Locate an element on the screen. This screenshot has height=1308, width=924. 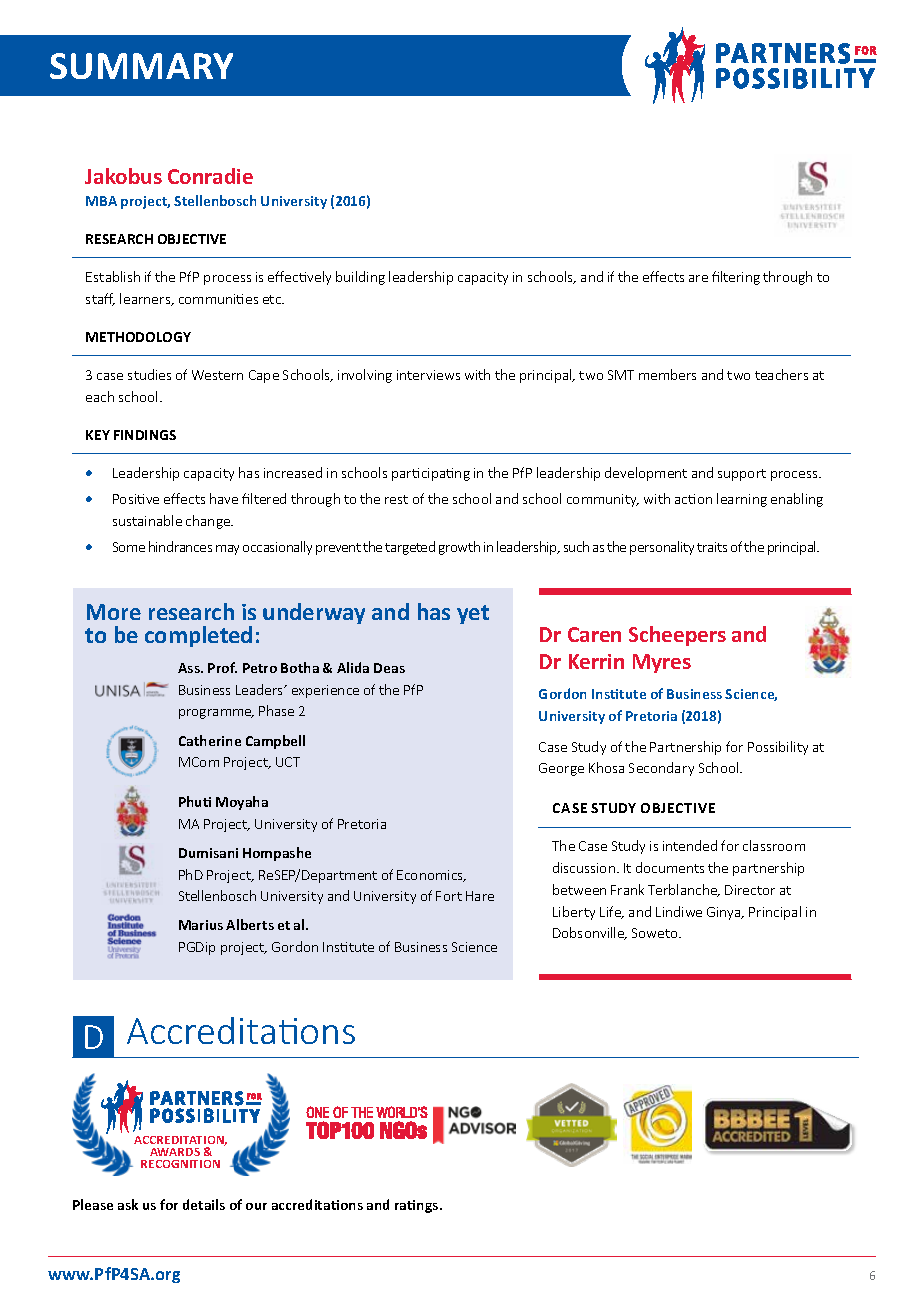
Catherine is located at coordinates (210, 740).
